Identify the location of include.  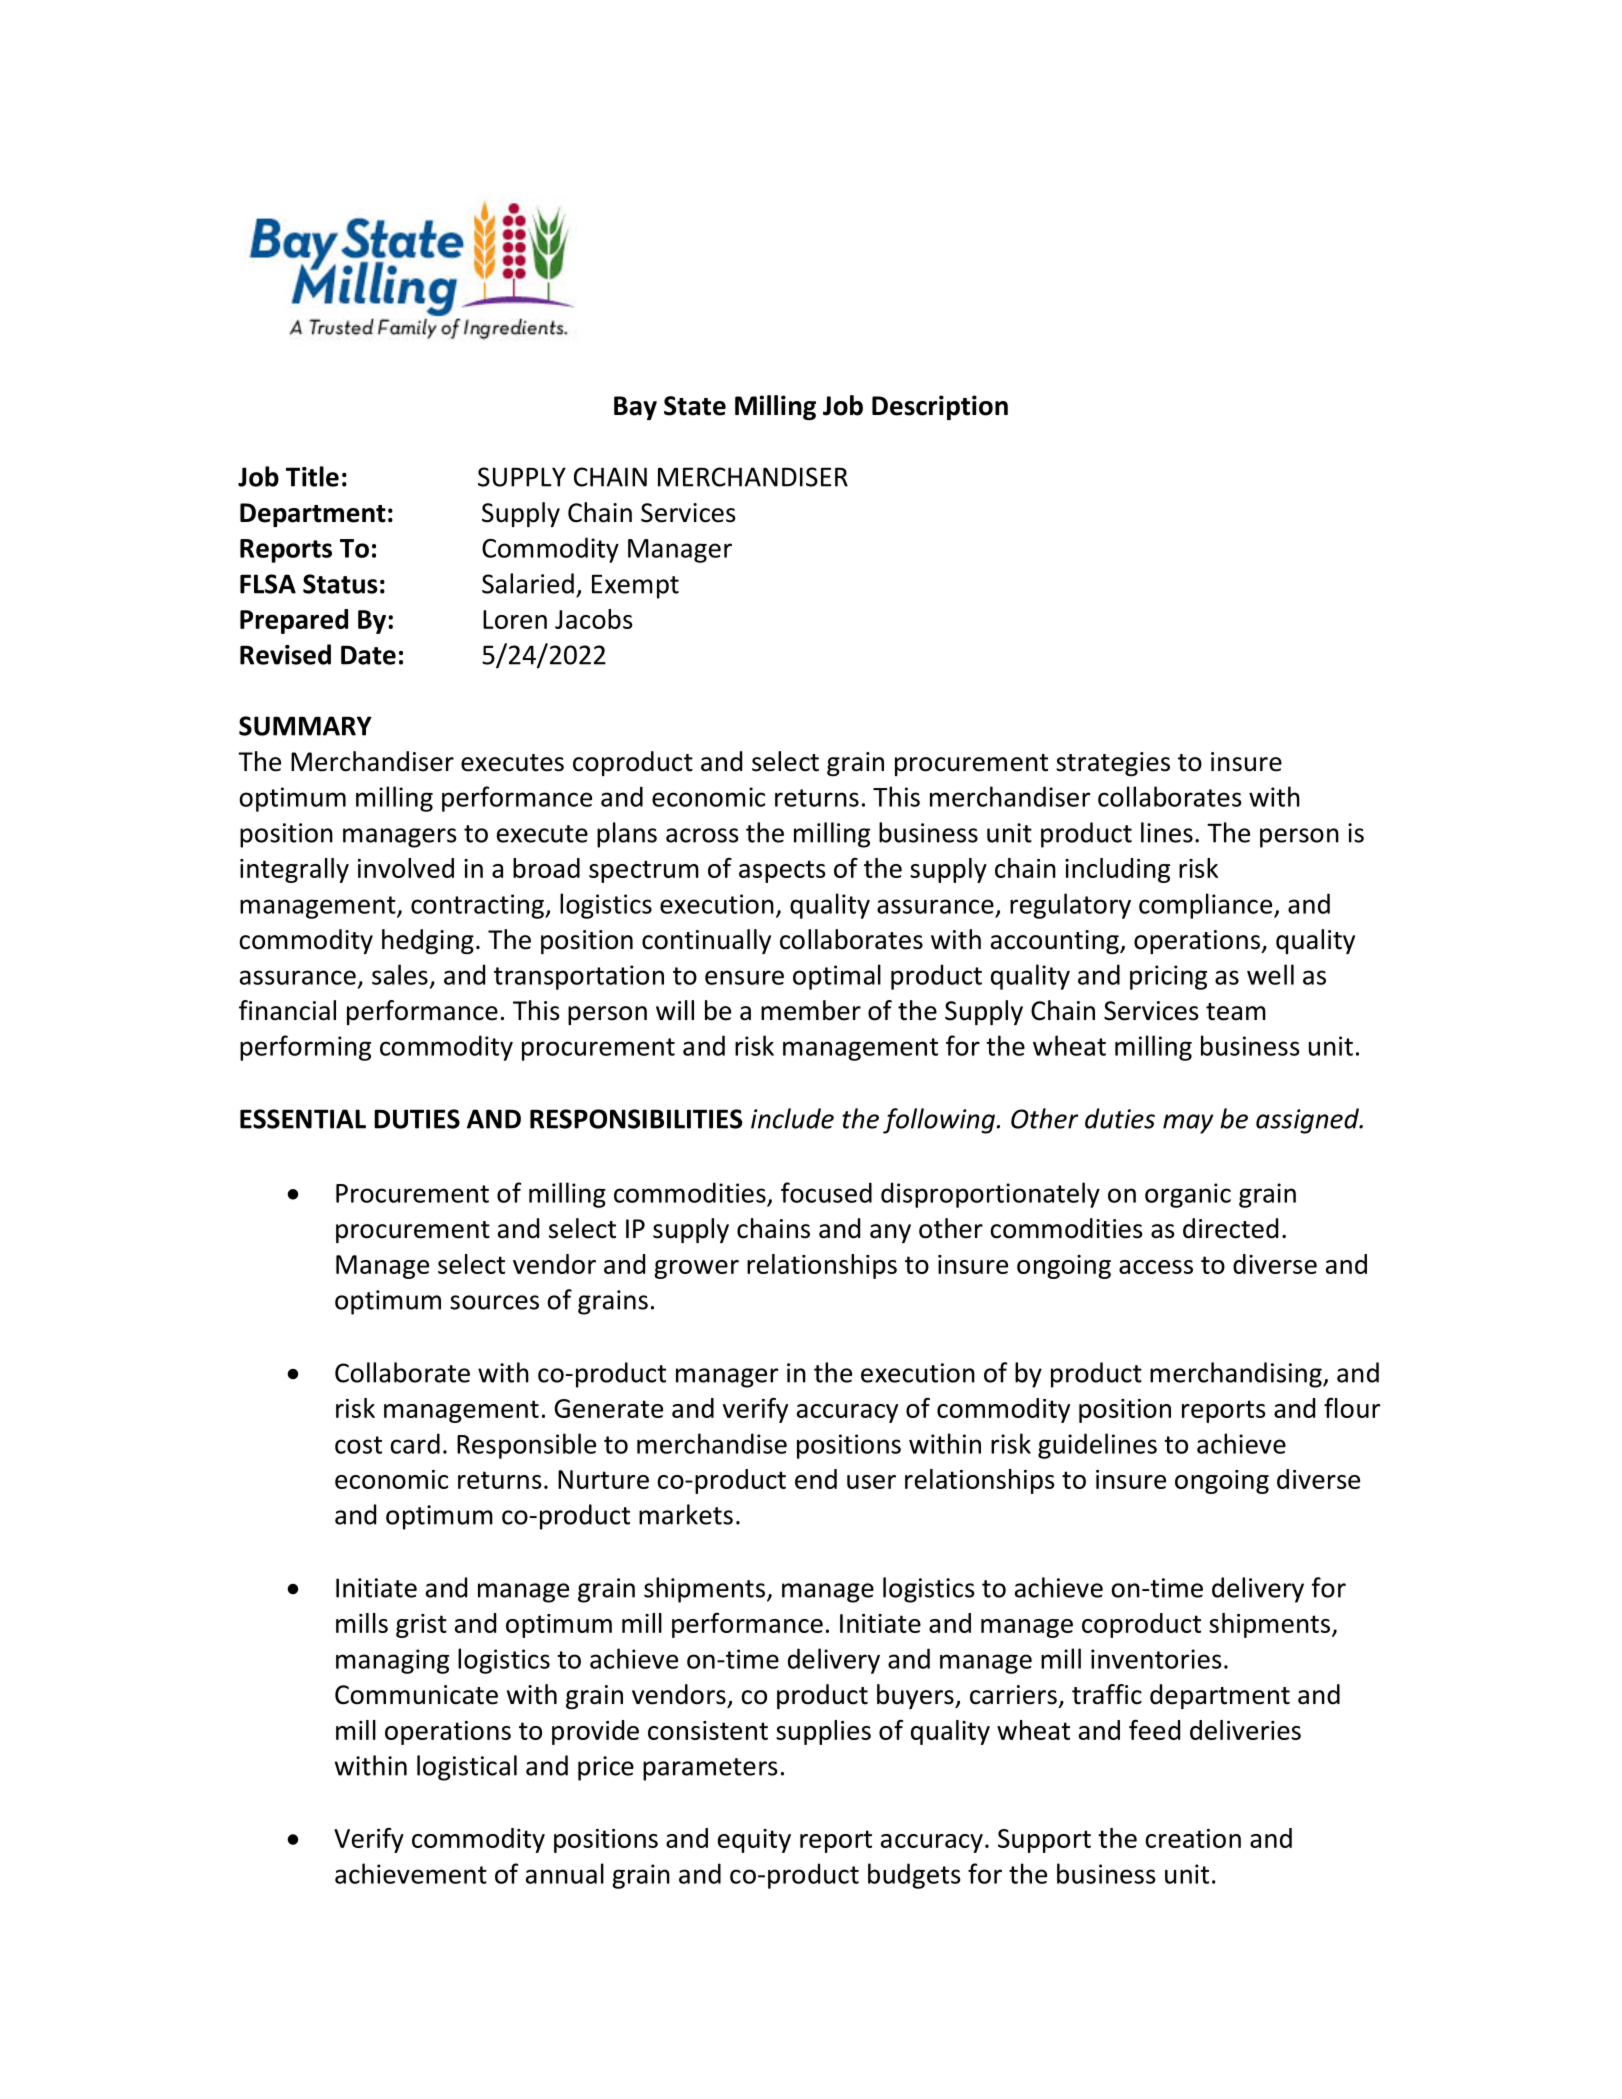
(792, 1118).
